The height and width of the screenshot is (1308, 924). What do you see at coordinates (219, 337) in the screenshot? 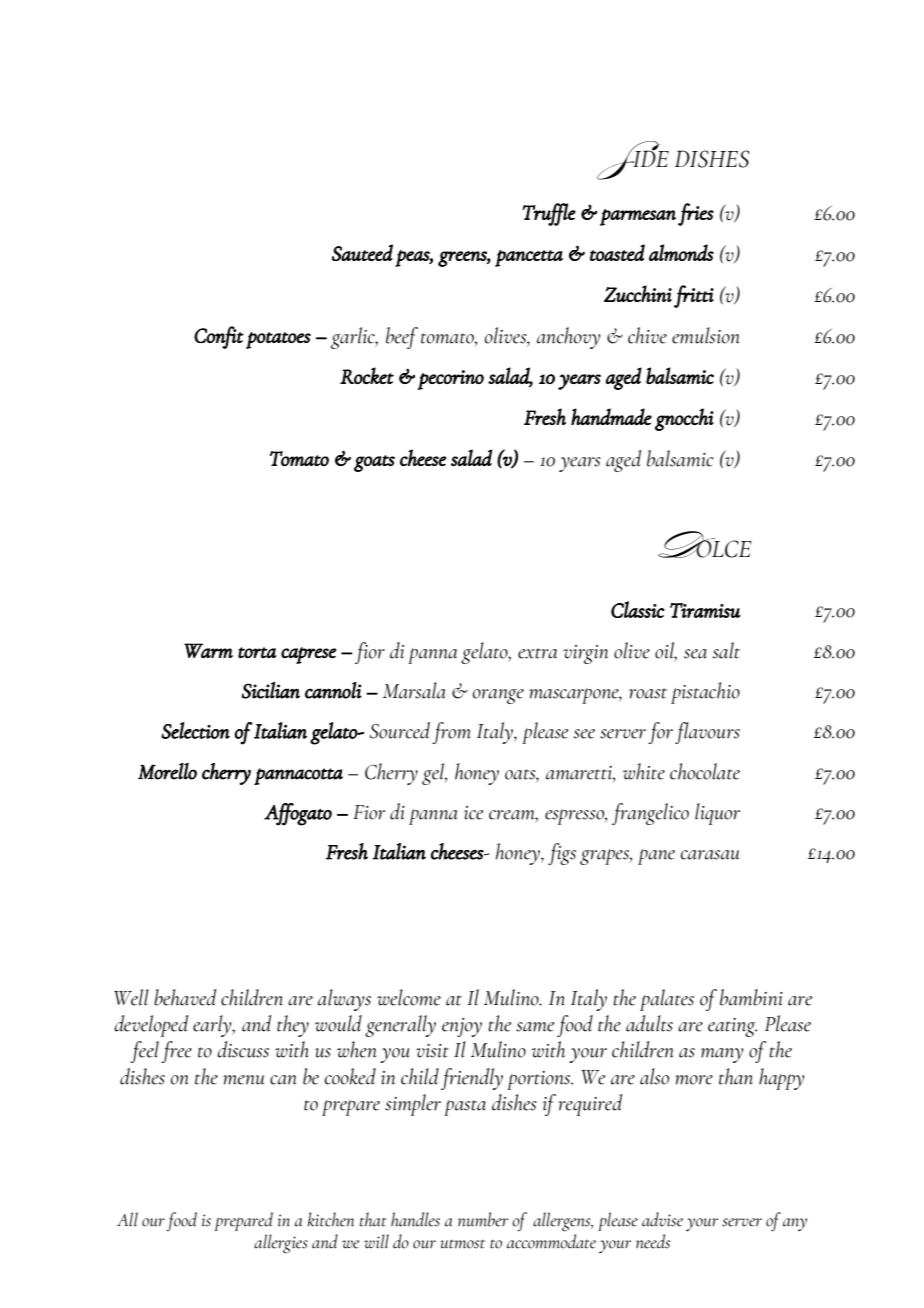
I see `Confit` at bounding box center [219, 337].
